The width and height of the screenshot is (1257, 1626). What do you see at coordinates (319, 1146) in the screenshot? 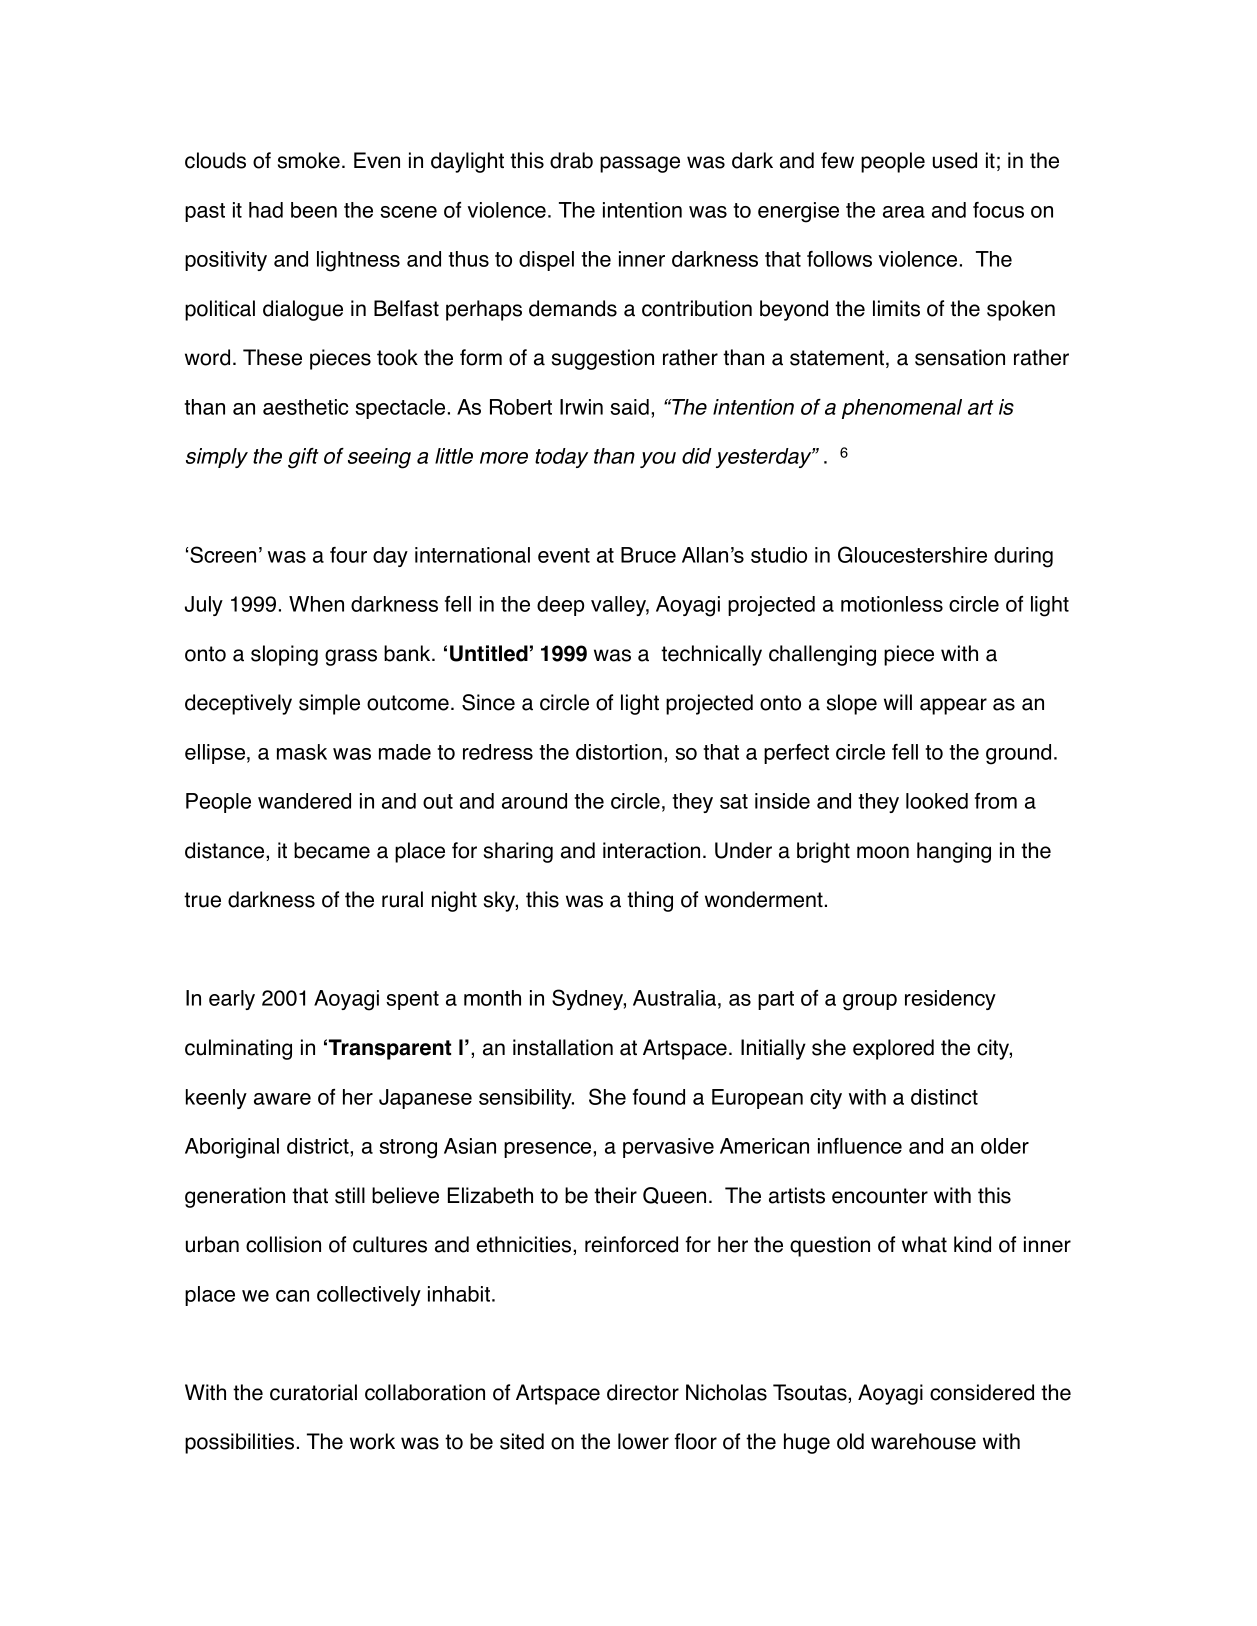
I see `district` at bounding box center [319, 1146].
